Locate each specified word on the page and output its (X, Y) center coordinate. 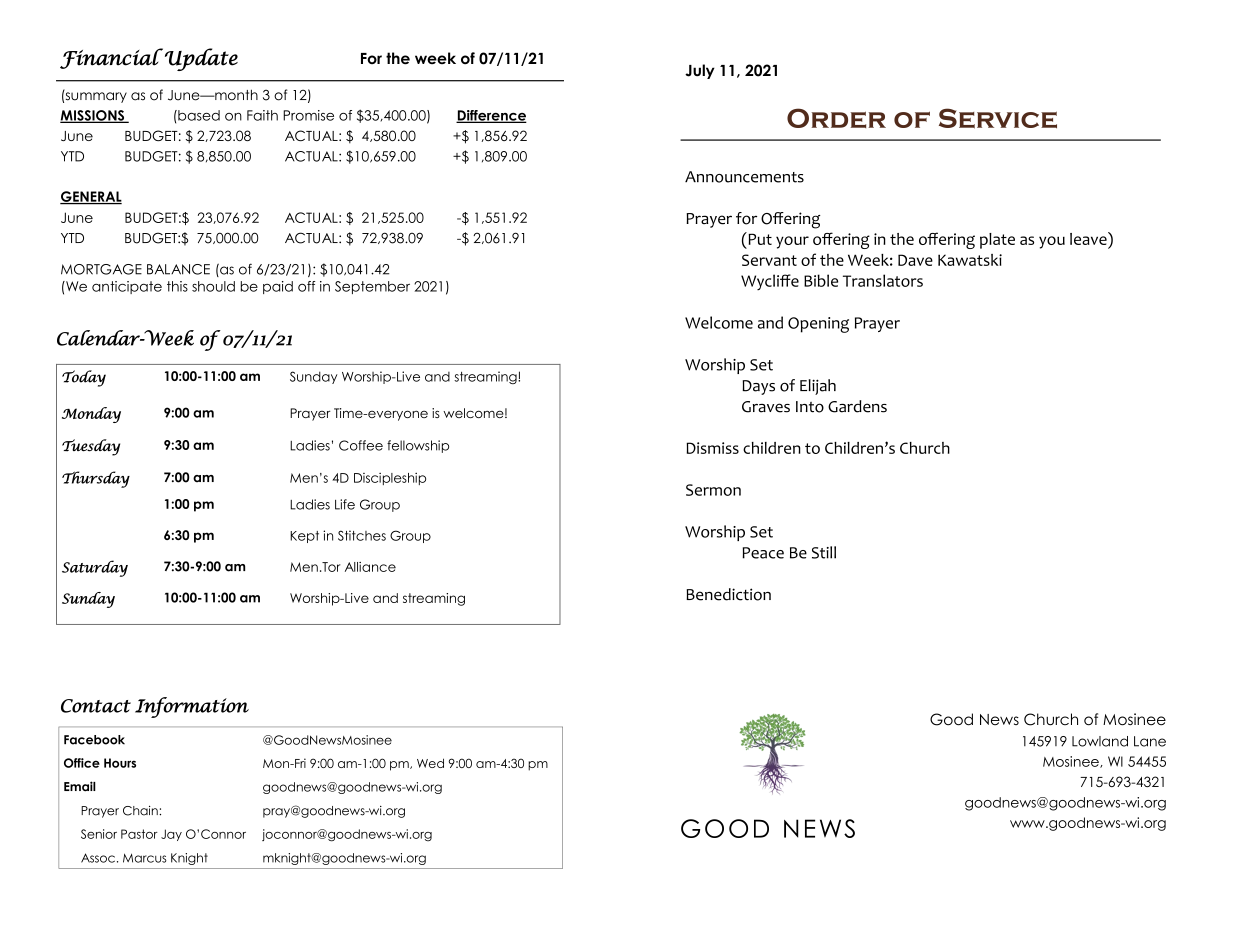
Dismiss (712, 448)
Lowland (1100, 741)
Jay (171, 835)
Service (998, 118)
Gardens (857, 406)
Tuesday (91, 447)
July (700, 71)
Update (201, 59)
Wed (430, 763)
